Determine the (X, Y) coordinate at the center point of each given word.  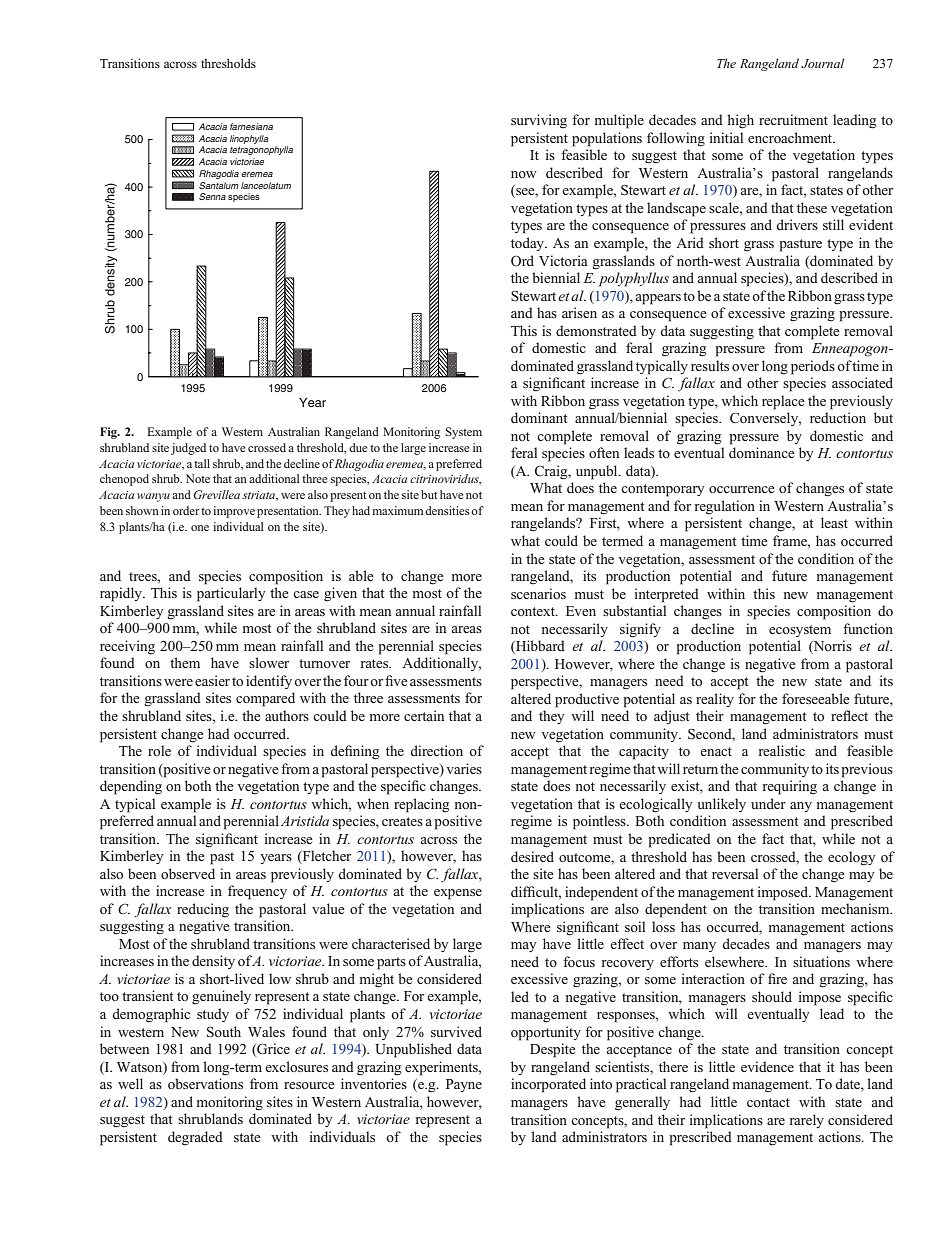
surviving (539, 121)
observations (205, 1083)
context (534, 611)
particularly (231, 594)
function (868, 628)
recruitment (793, 119)
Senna (212, 196)
